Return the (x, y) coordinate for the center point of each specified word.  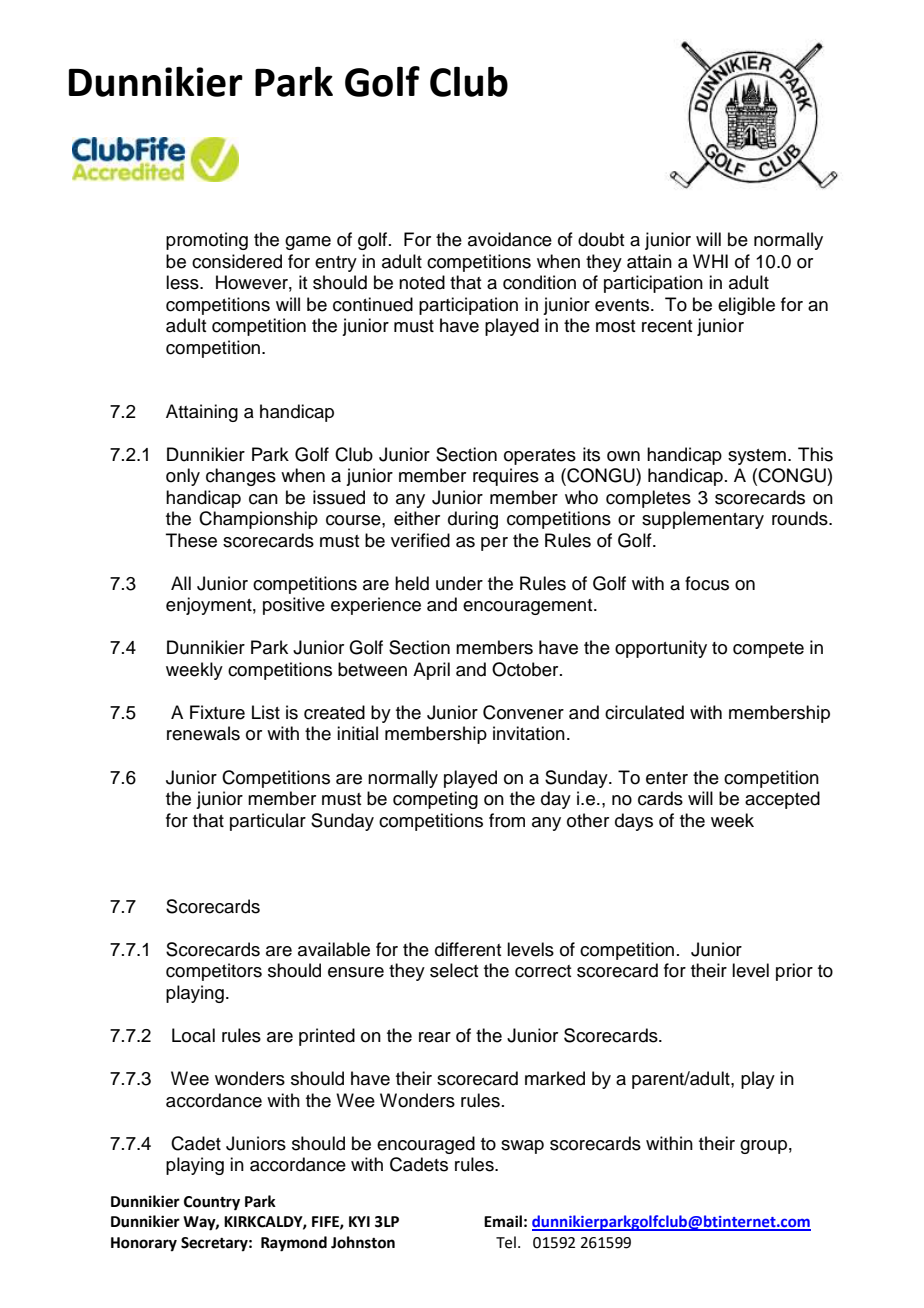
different (468, 949)
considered (237, 261)
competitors (214, 972)
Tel (506, 1242)
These (191, 540)
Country (212, 1203)
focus (707, 583)
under (459, 583)
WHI (710, 261)
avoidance (510, 239)
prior (794, 972)
